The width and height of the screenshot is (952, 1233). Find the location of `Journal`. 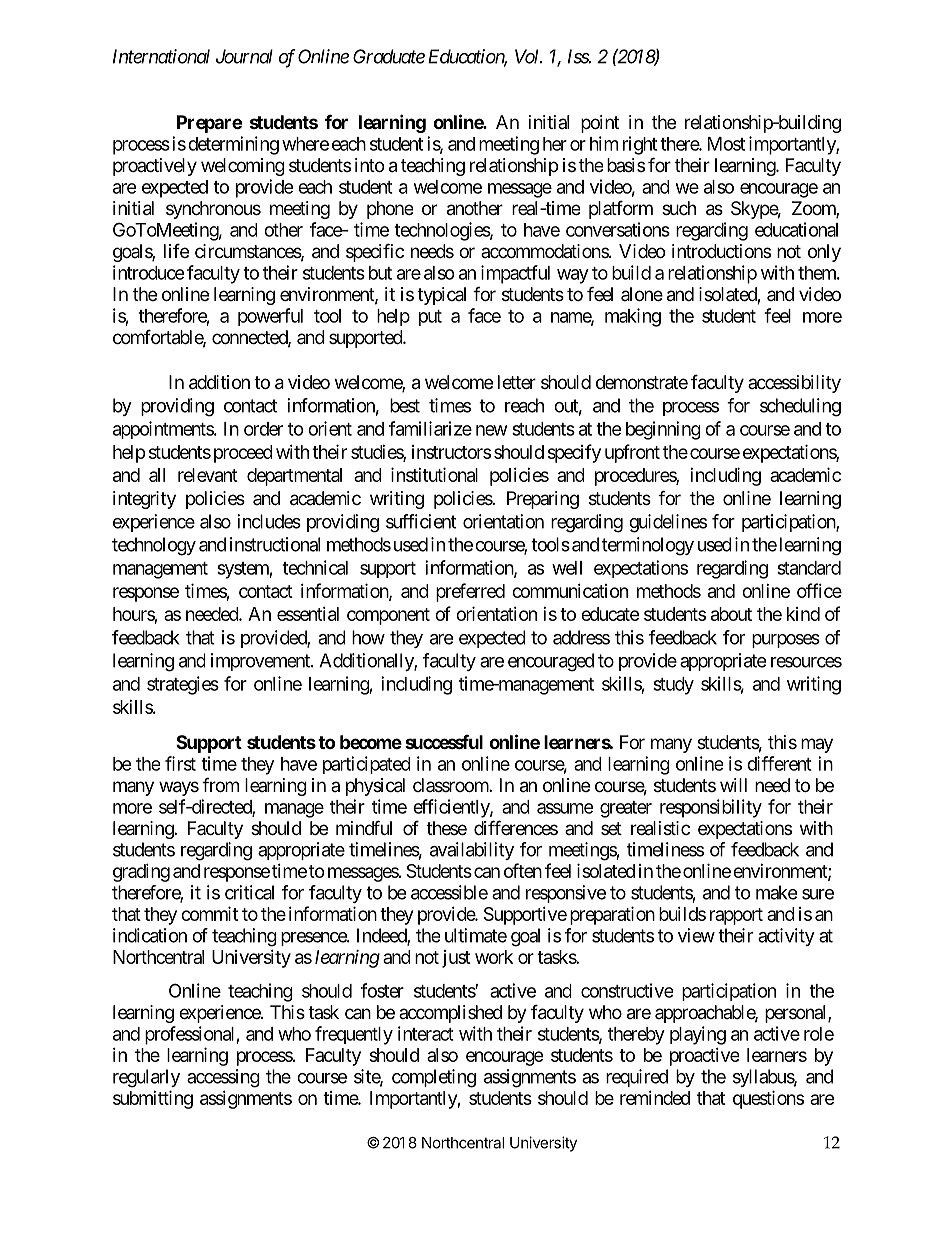

Journal is located at coordinates (244, 56).
